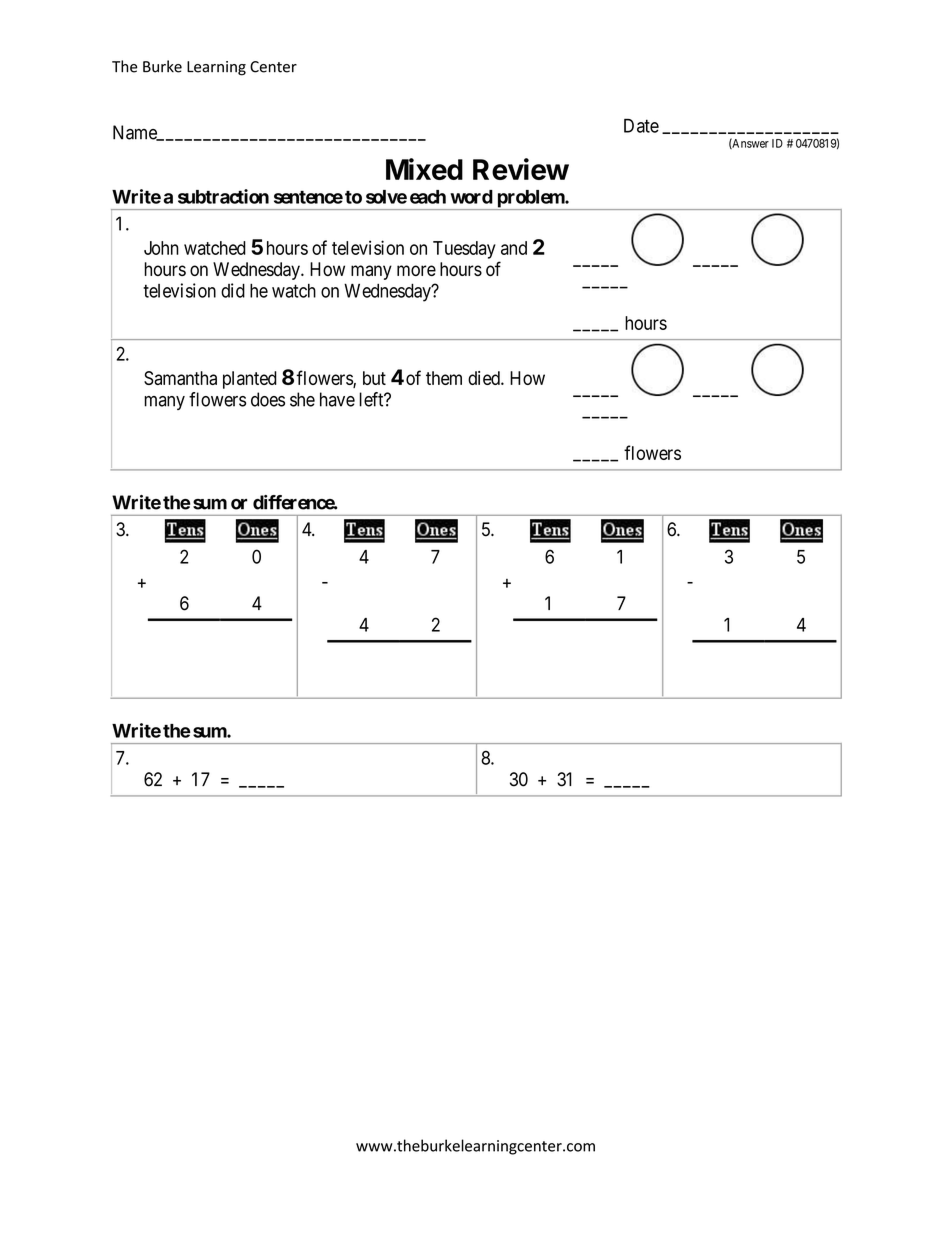 The height and width of the document is (1233, 952). Describe the element at coordinates (337, 399) in the document. I see `have` at that location.
